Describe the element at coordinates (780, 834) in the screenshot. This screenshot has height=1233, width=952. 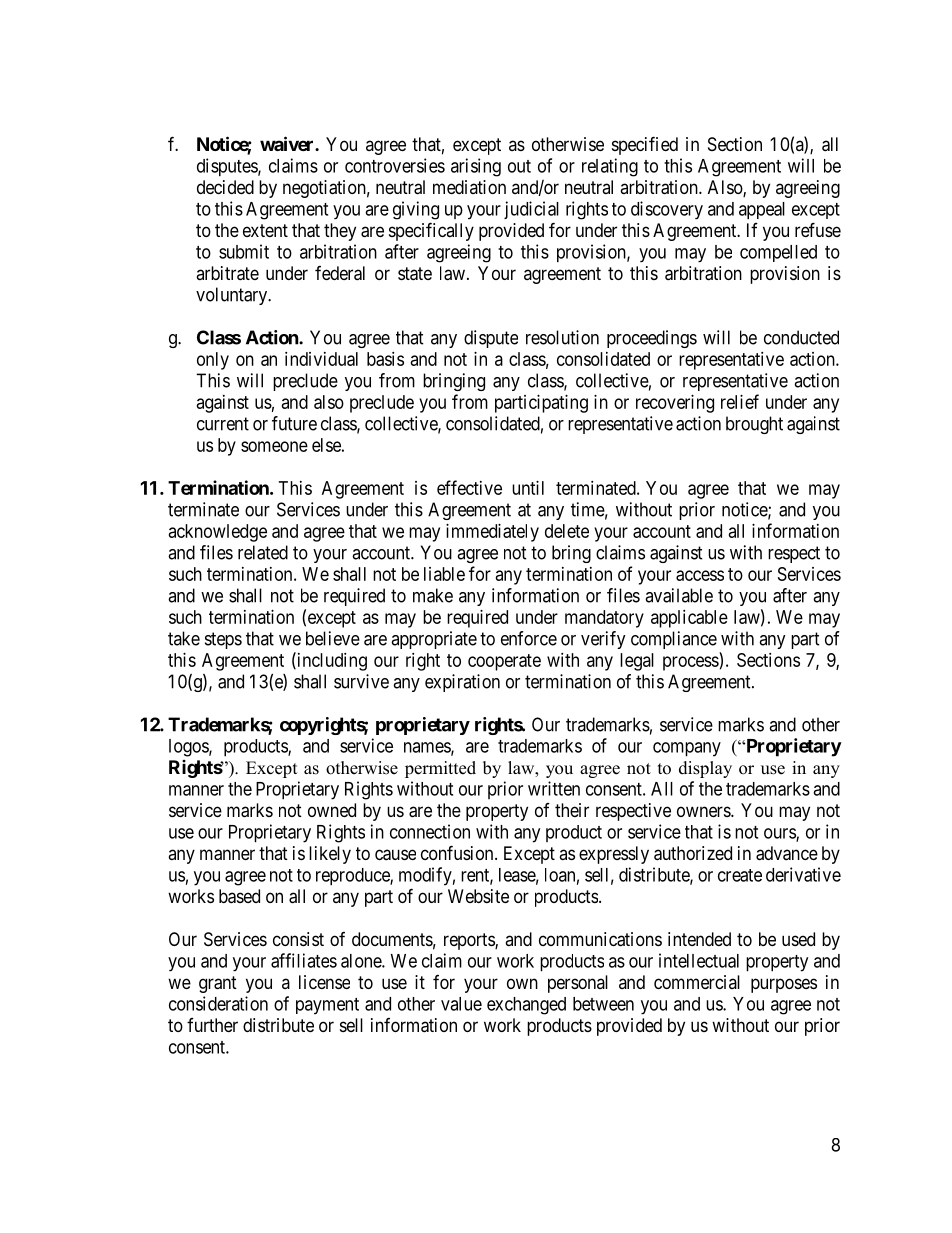
I see `ours` at that location.
